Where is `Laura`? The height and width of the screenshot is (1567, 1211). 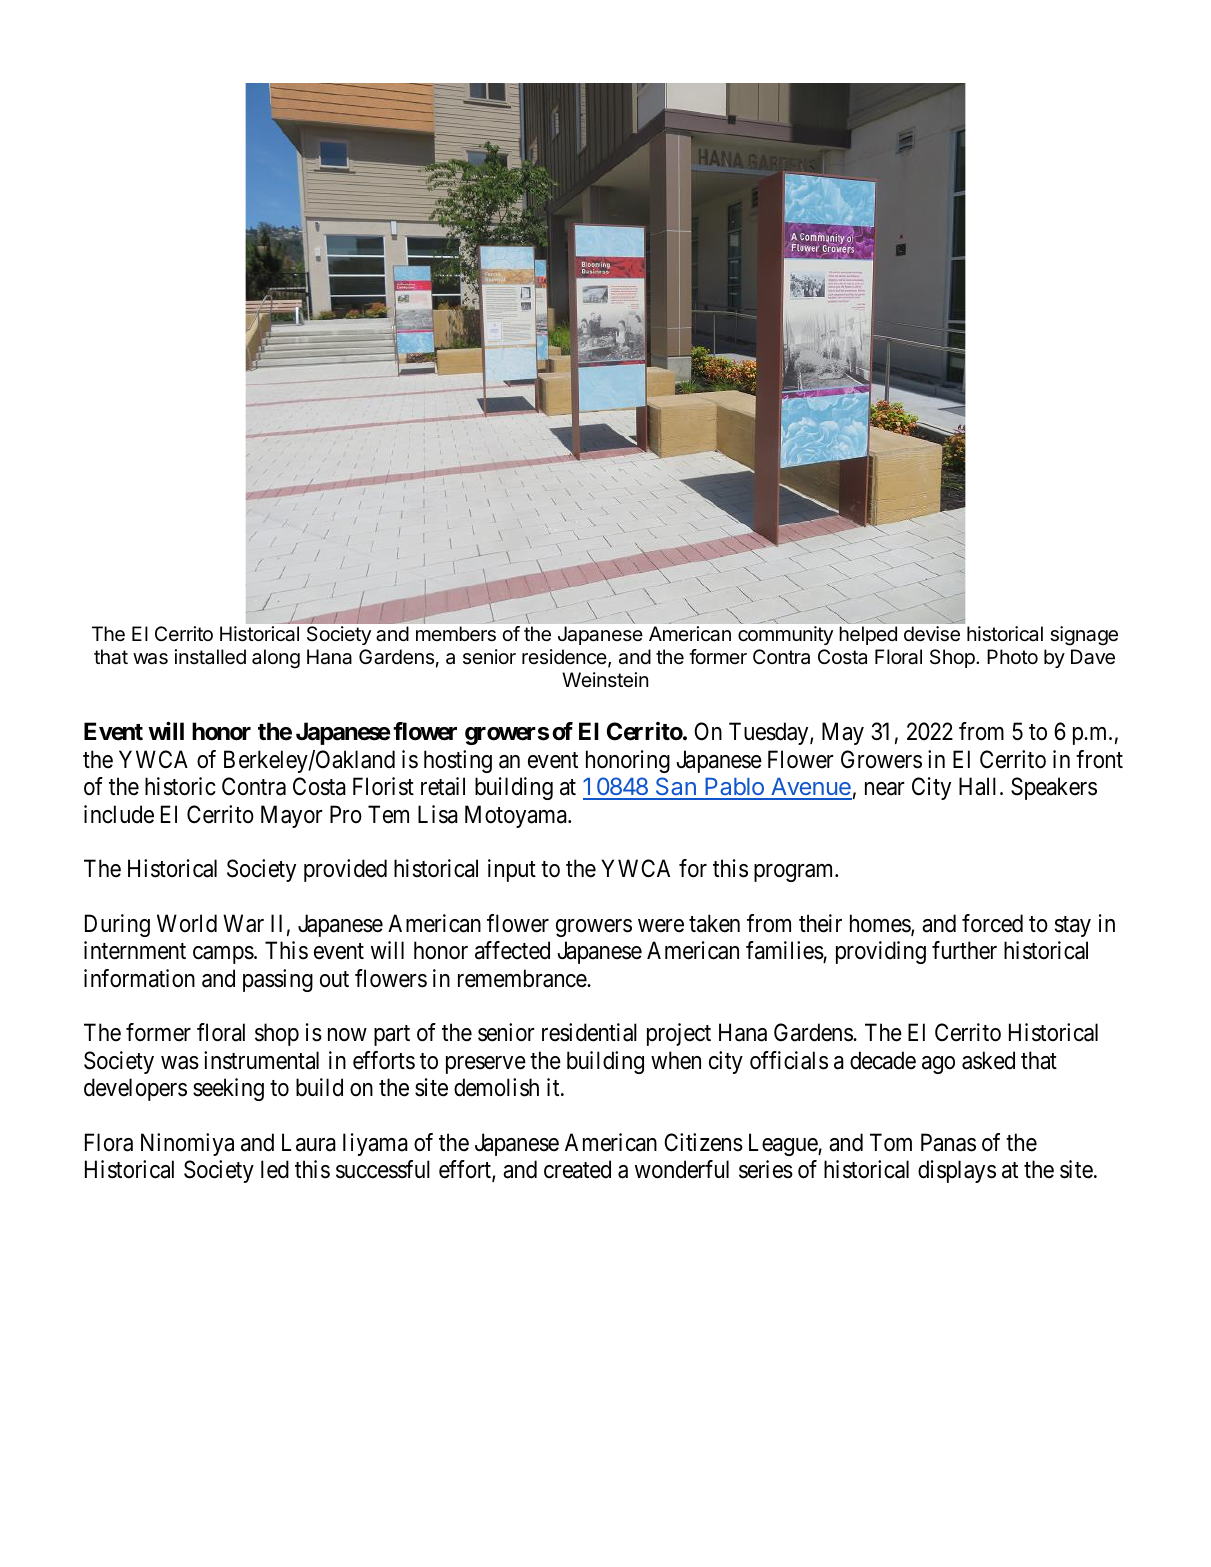
Laura is located at coordinates (309, 1142).
